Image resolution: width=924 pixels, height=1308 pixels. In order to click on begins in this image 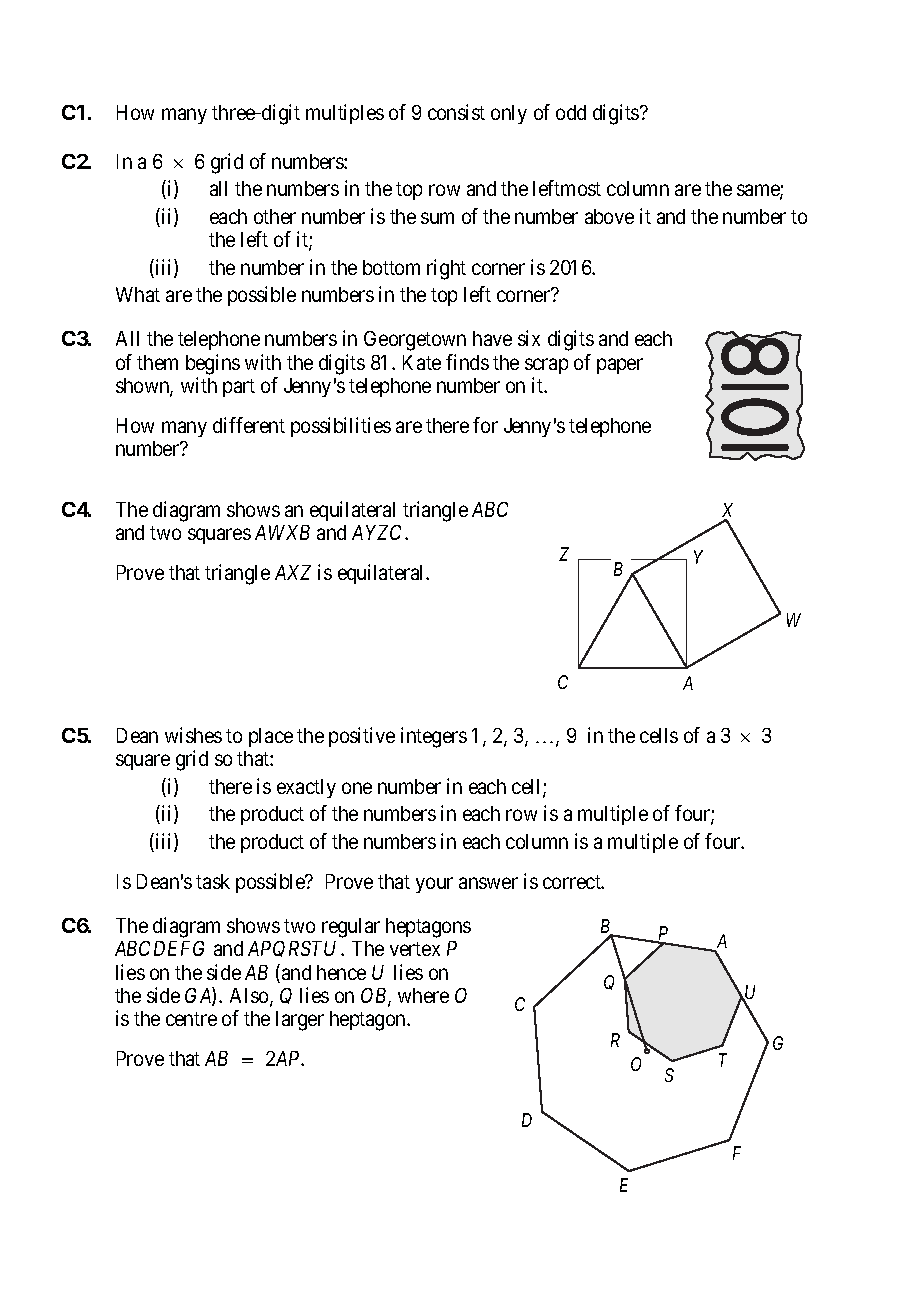, I will do `click(213, 364)`.
